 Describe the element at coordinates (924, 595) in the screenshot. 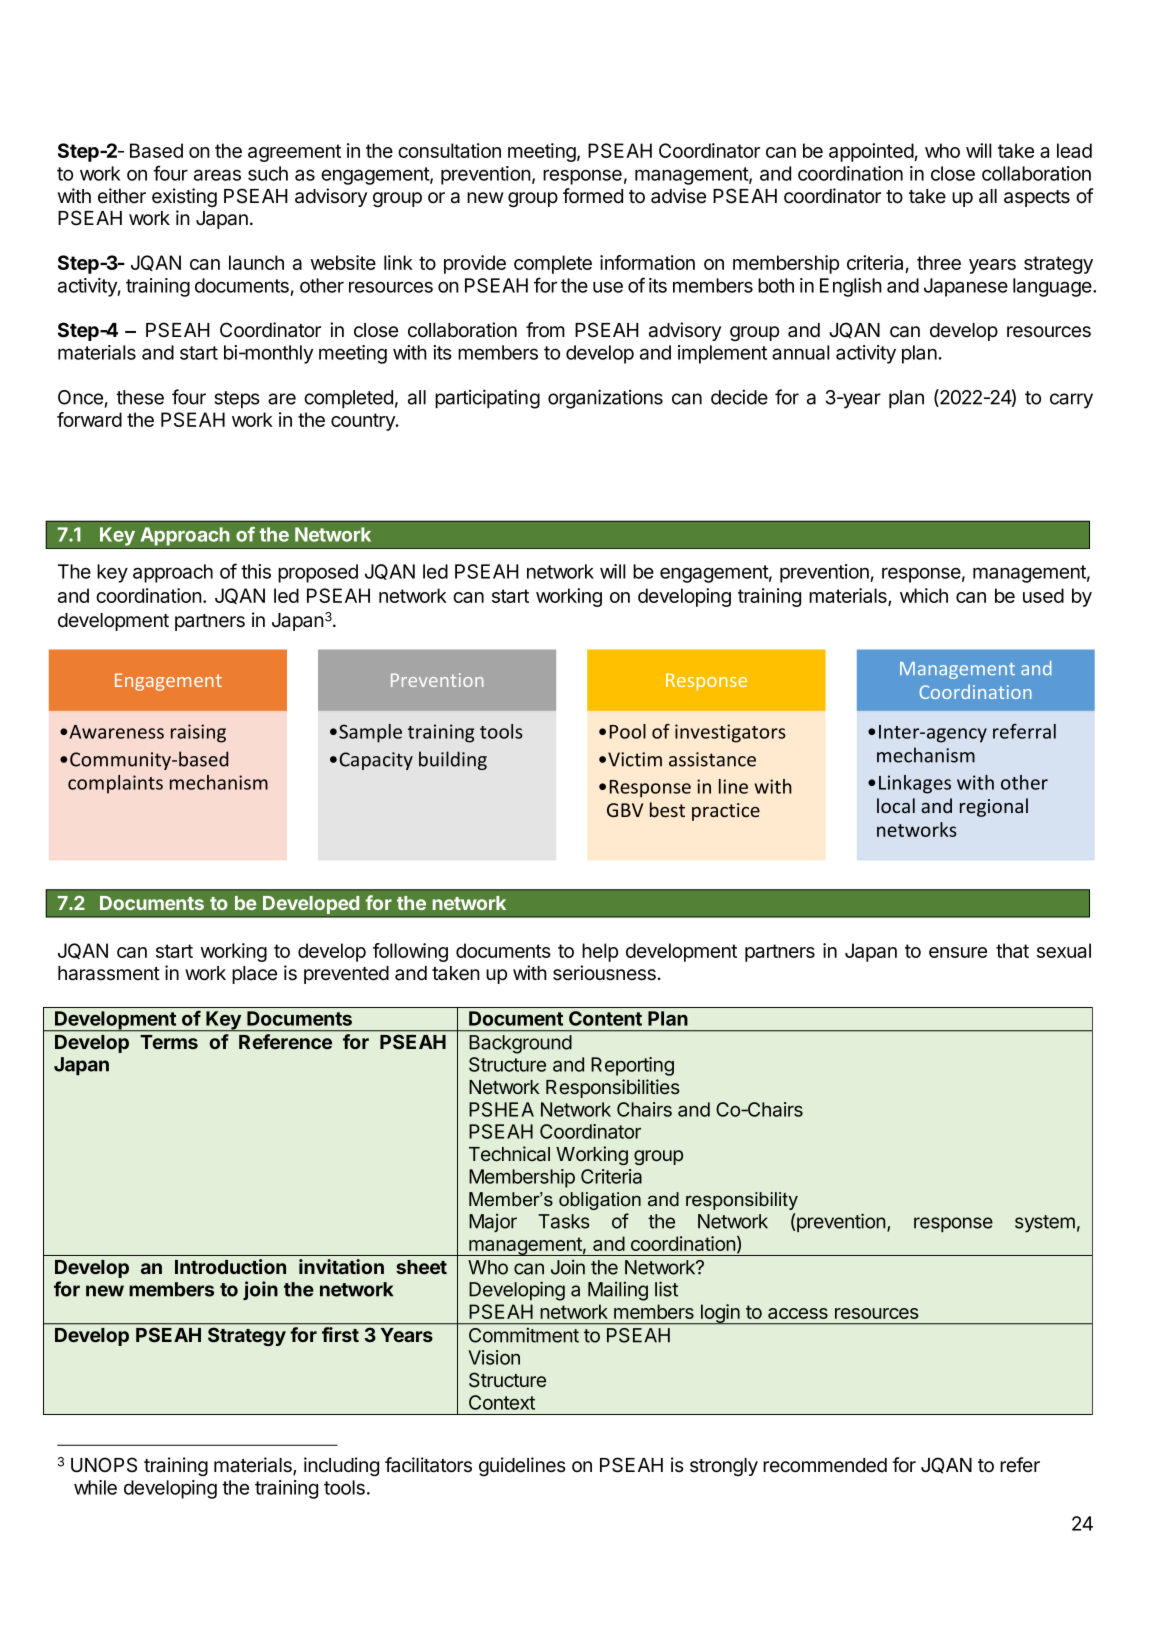

I see `which` at that location.
